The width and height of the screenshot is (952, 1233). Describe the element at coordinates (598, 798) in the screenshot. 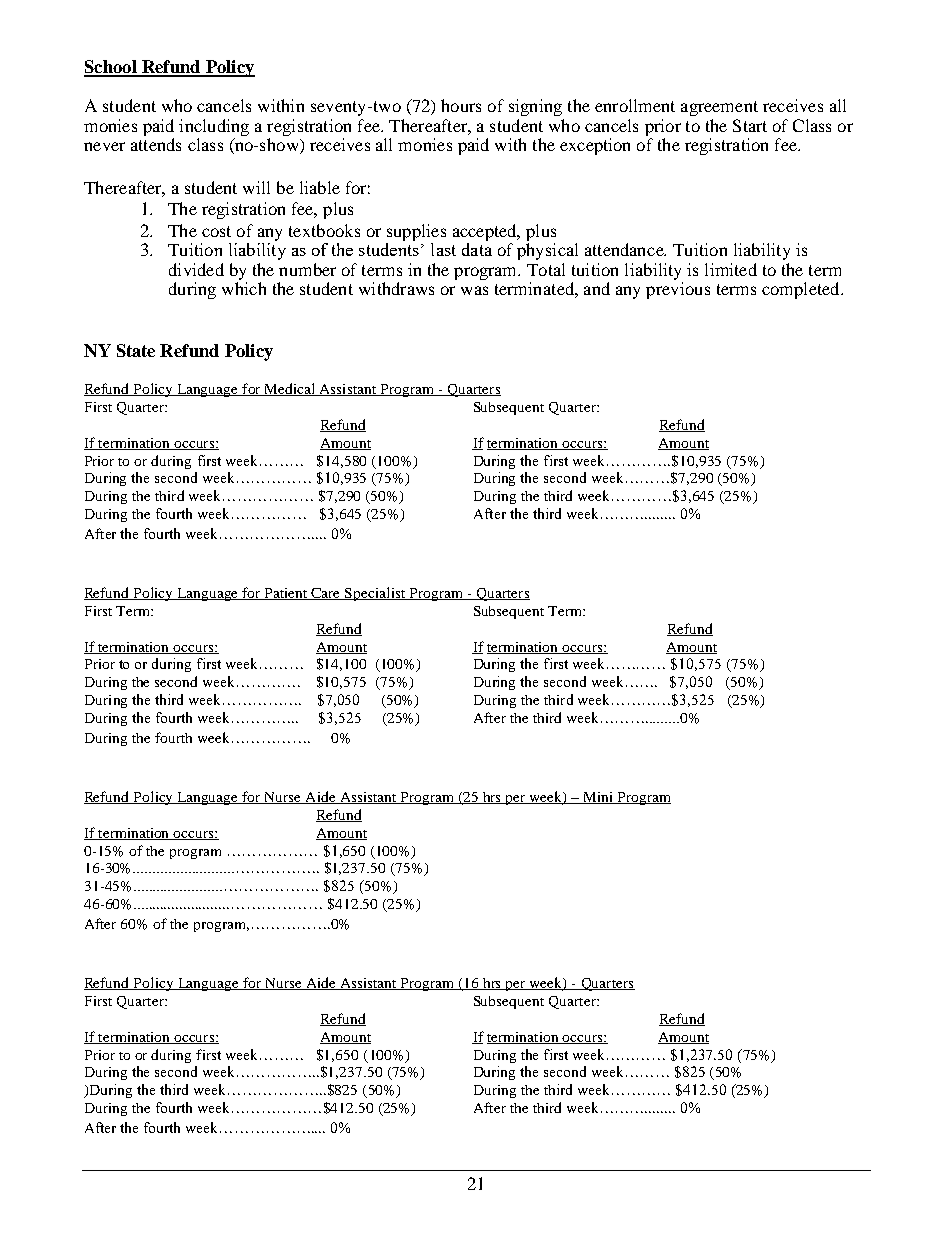

I see `Mini` at that location.
